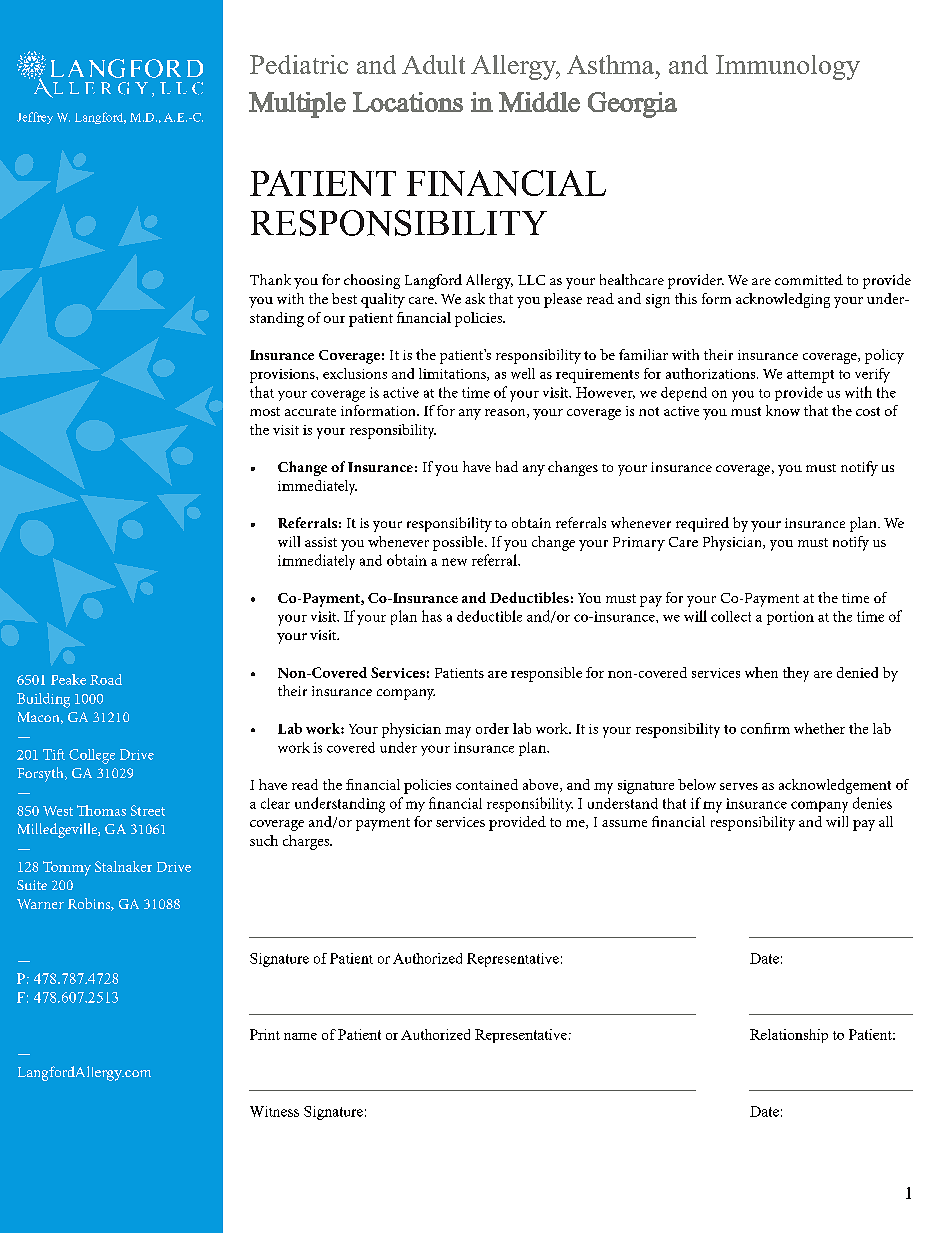 The image size is (952, 1233). What do you see at coordinates (274, 1111) in the document?
I see `Witness` at bounding box center [274, 1111].
